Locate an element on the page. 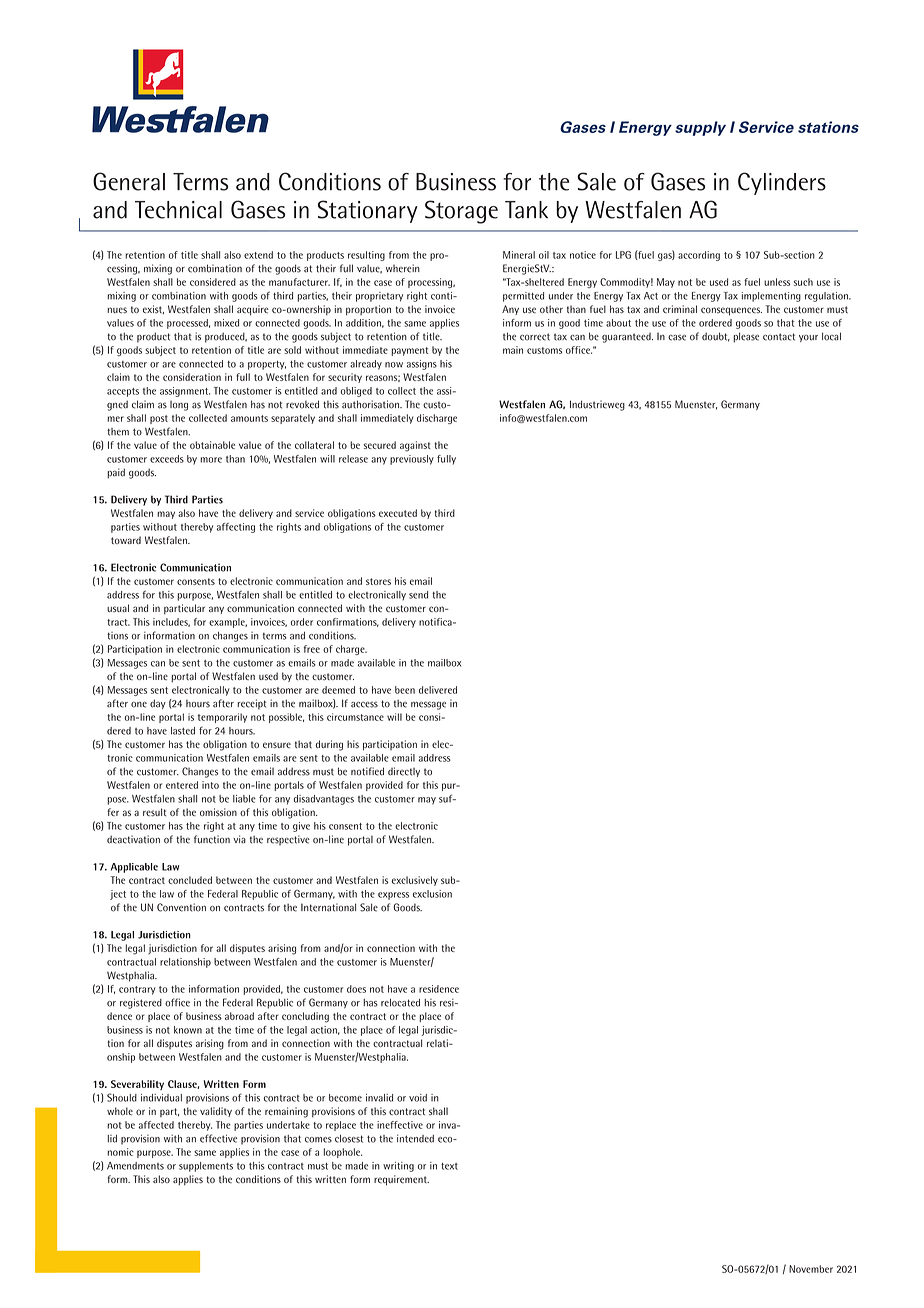  exclusion is located at coordinates (432, 894).
